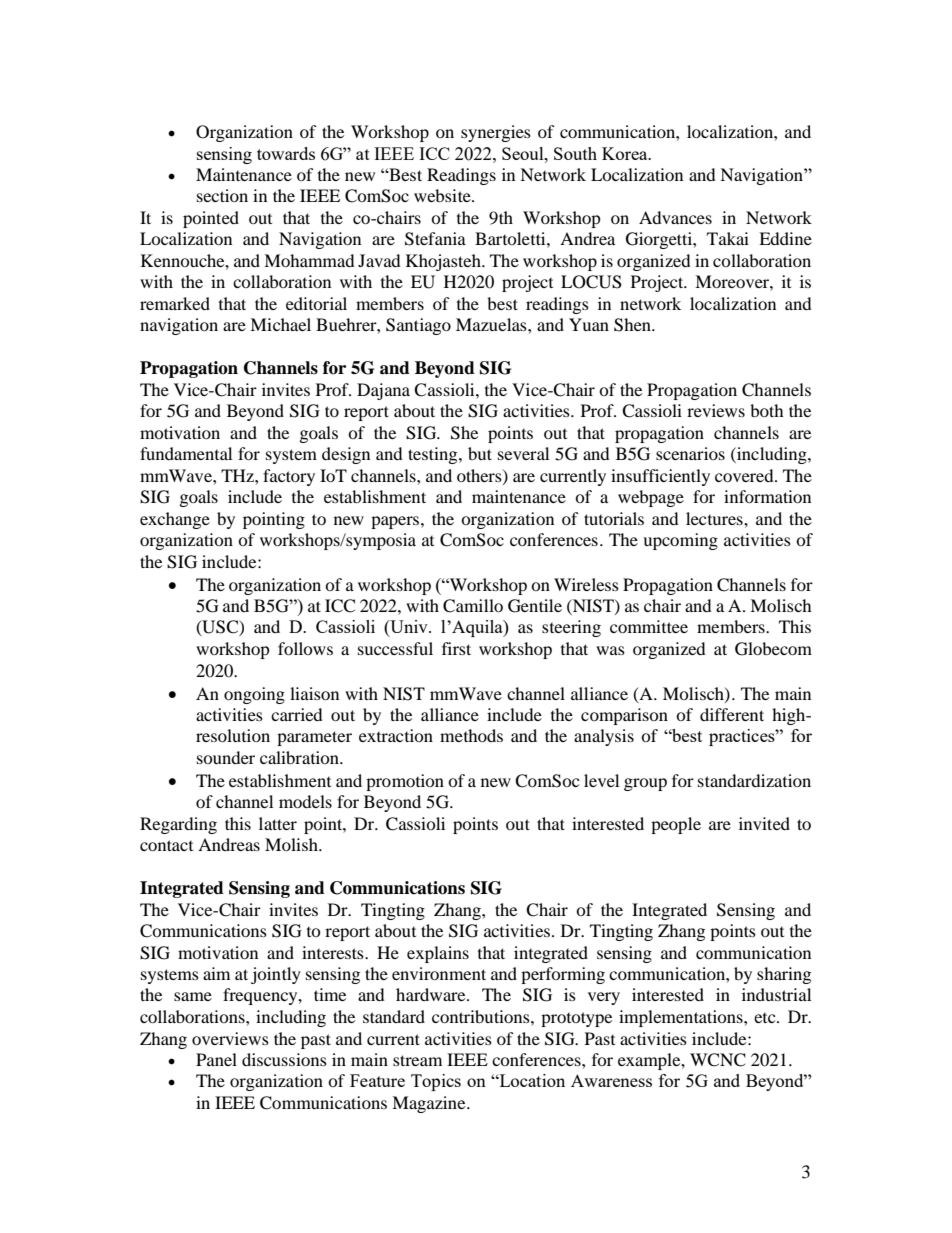 The width and height of the image is (952, 1233). I want to click on factory, so click(289, 477).
